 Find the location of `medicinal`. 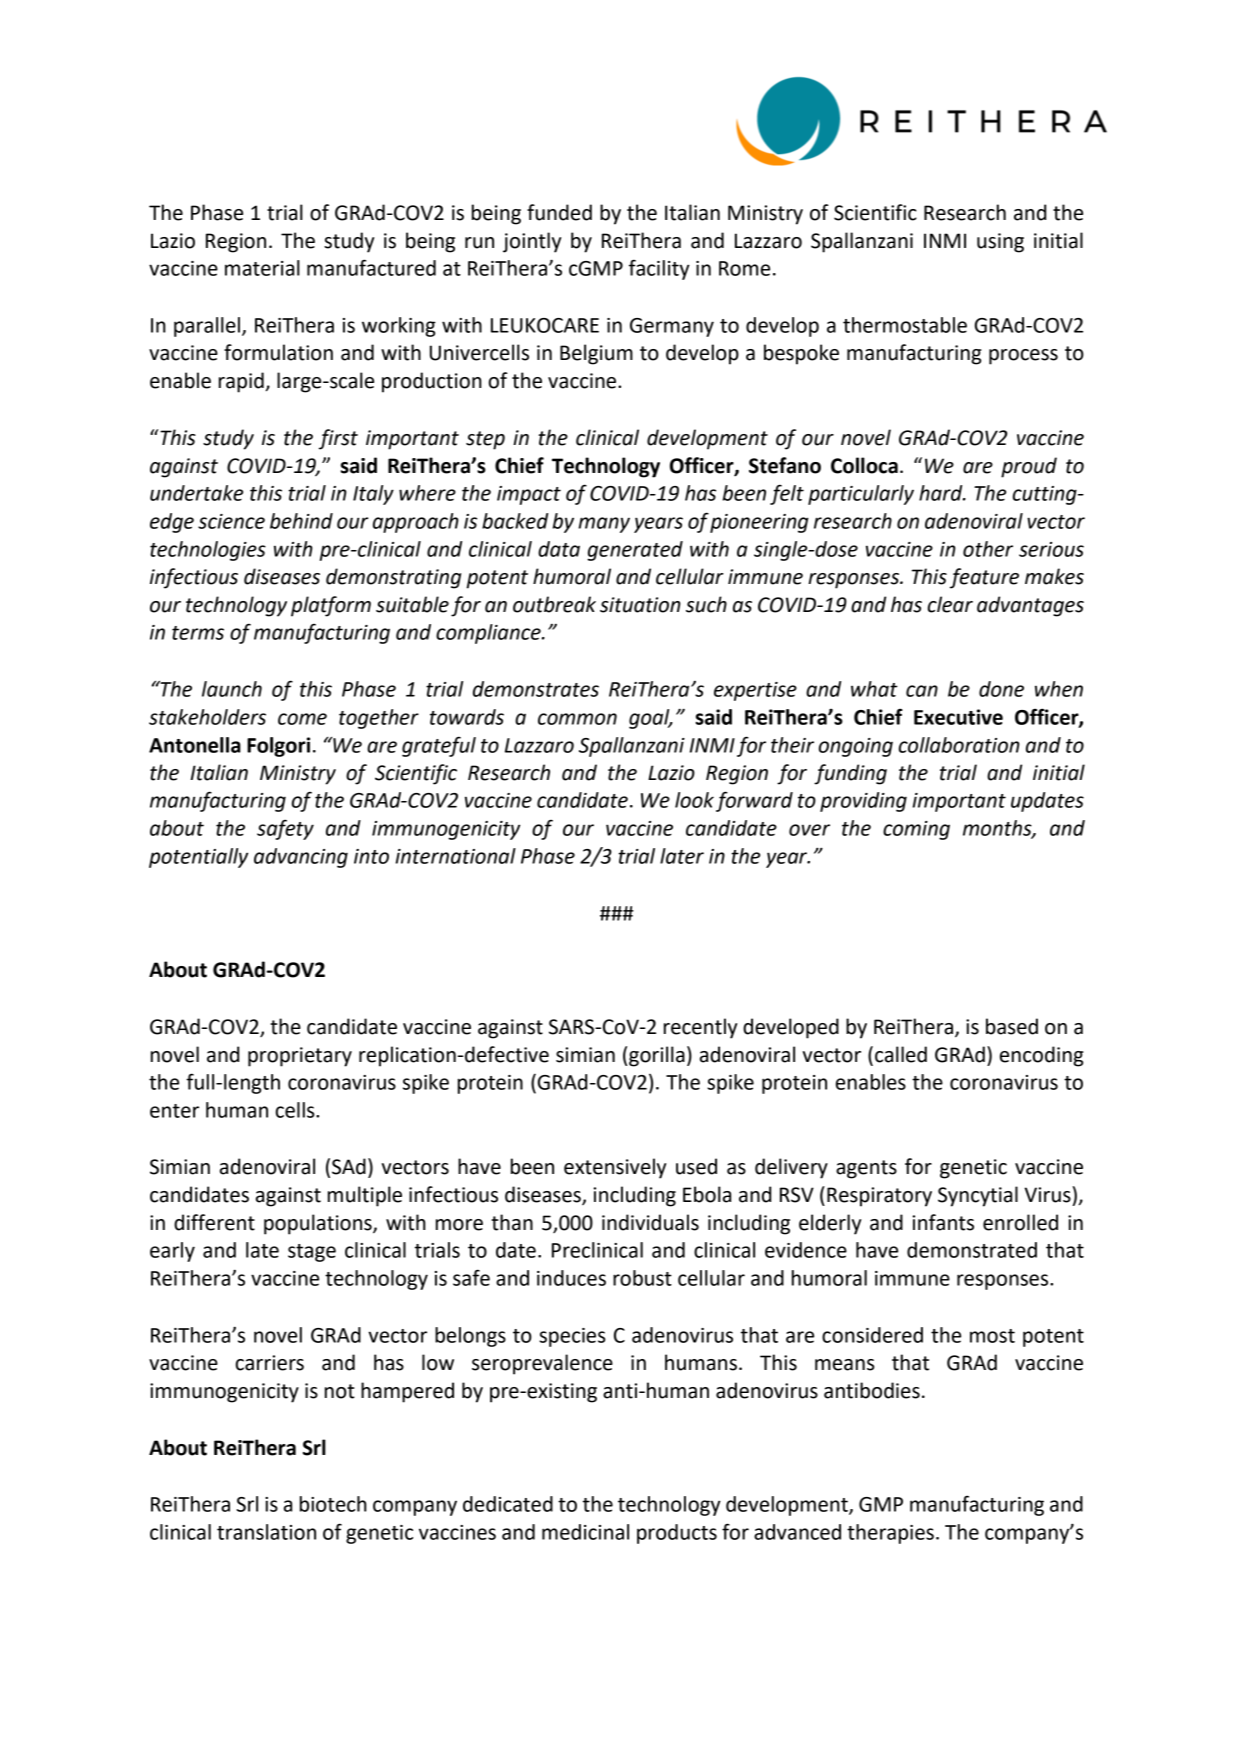

medicinal is located at coordinates (585, 1532).
